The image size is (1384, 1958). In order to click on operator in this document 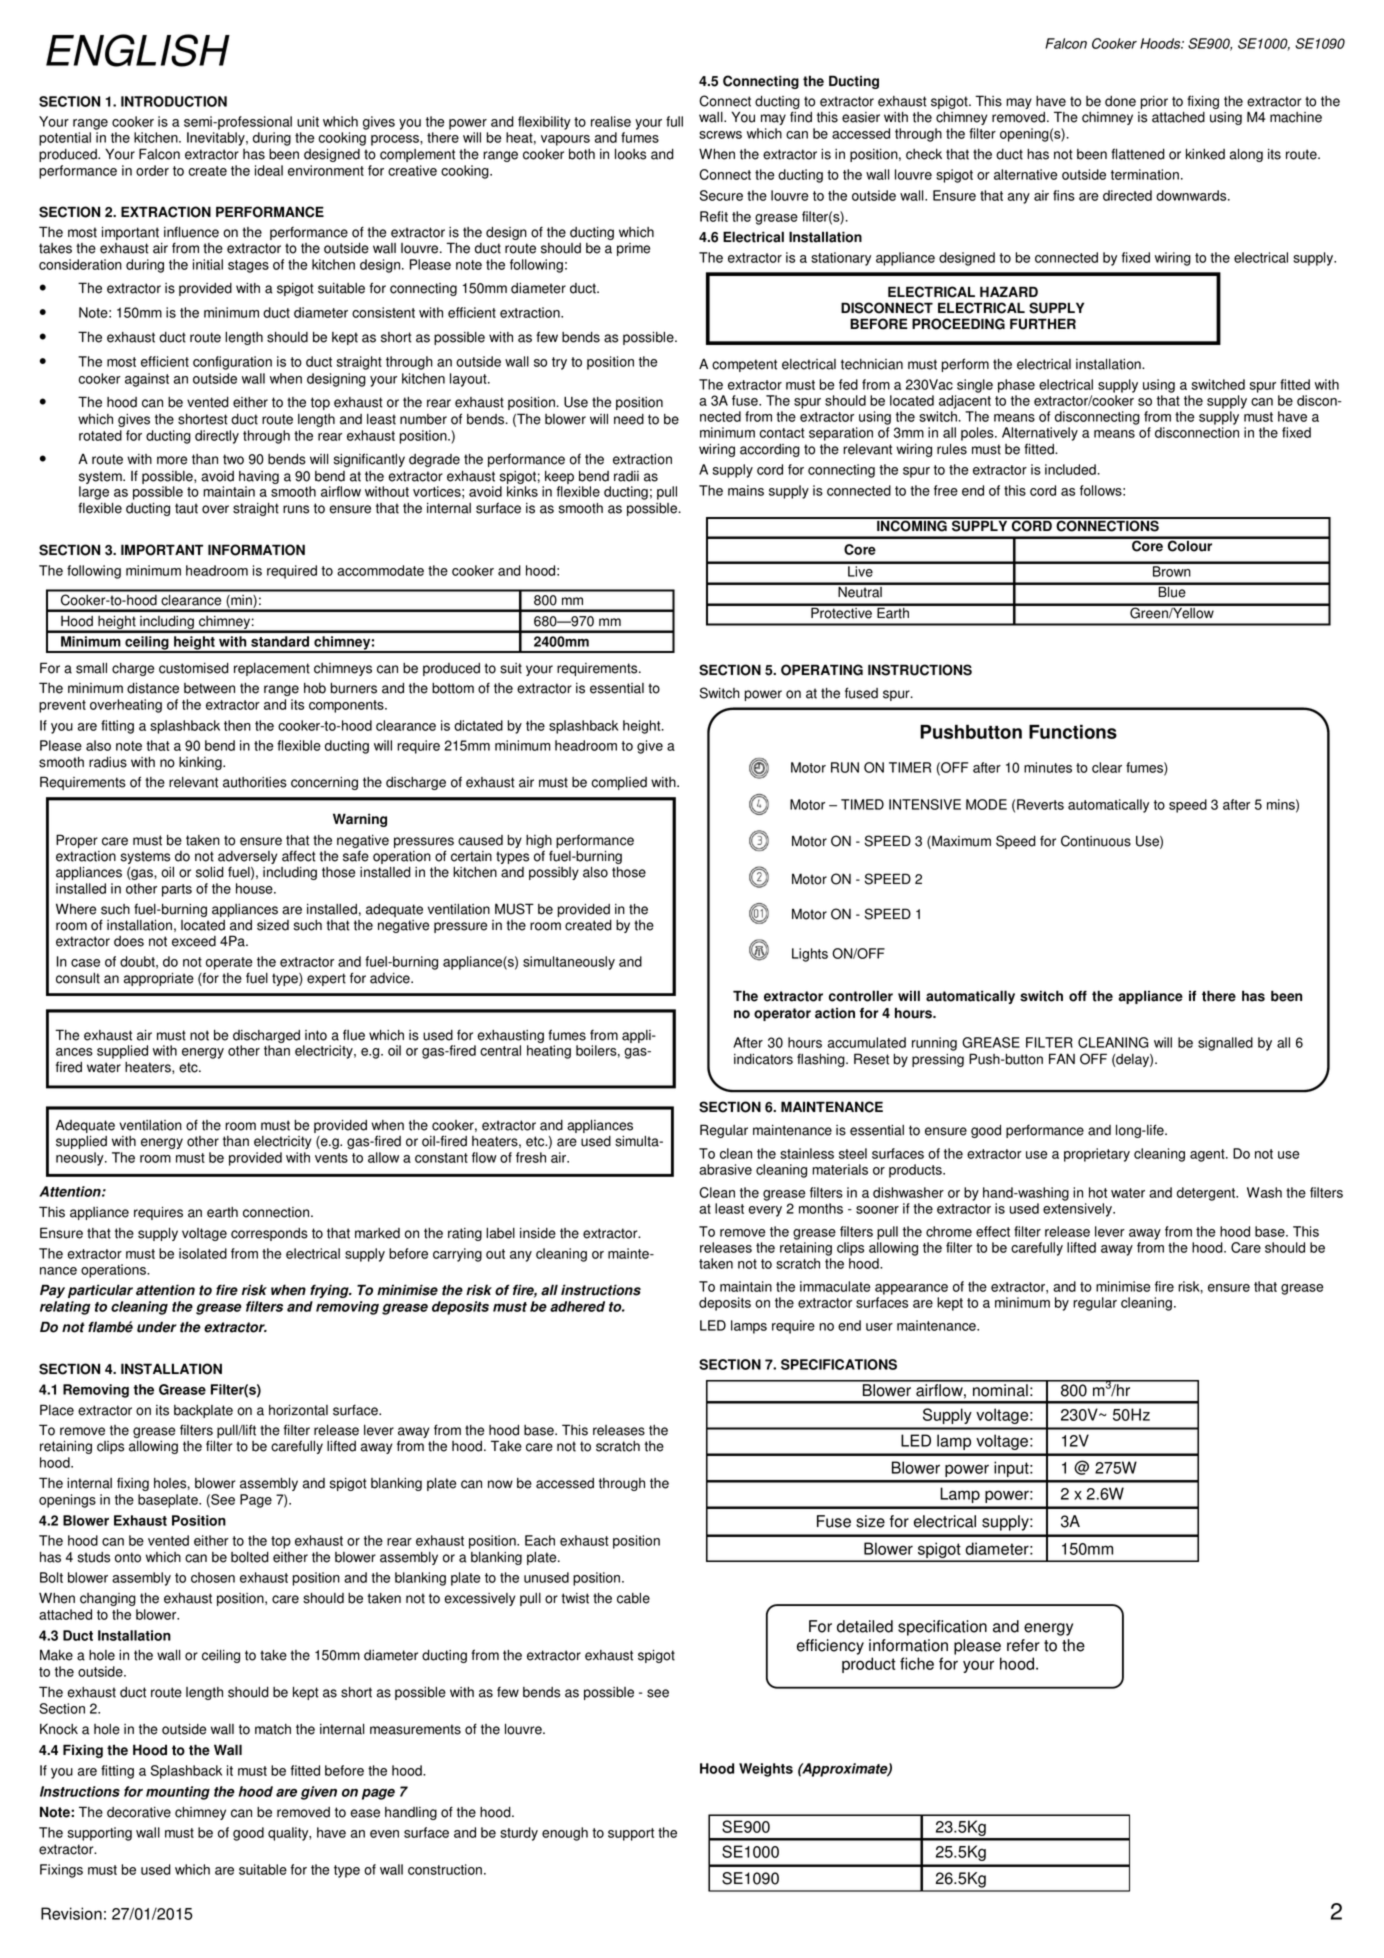, I will do `click(782, 1014)`.
